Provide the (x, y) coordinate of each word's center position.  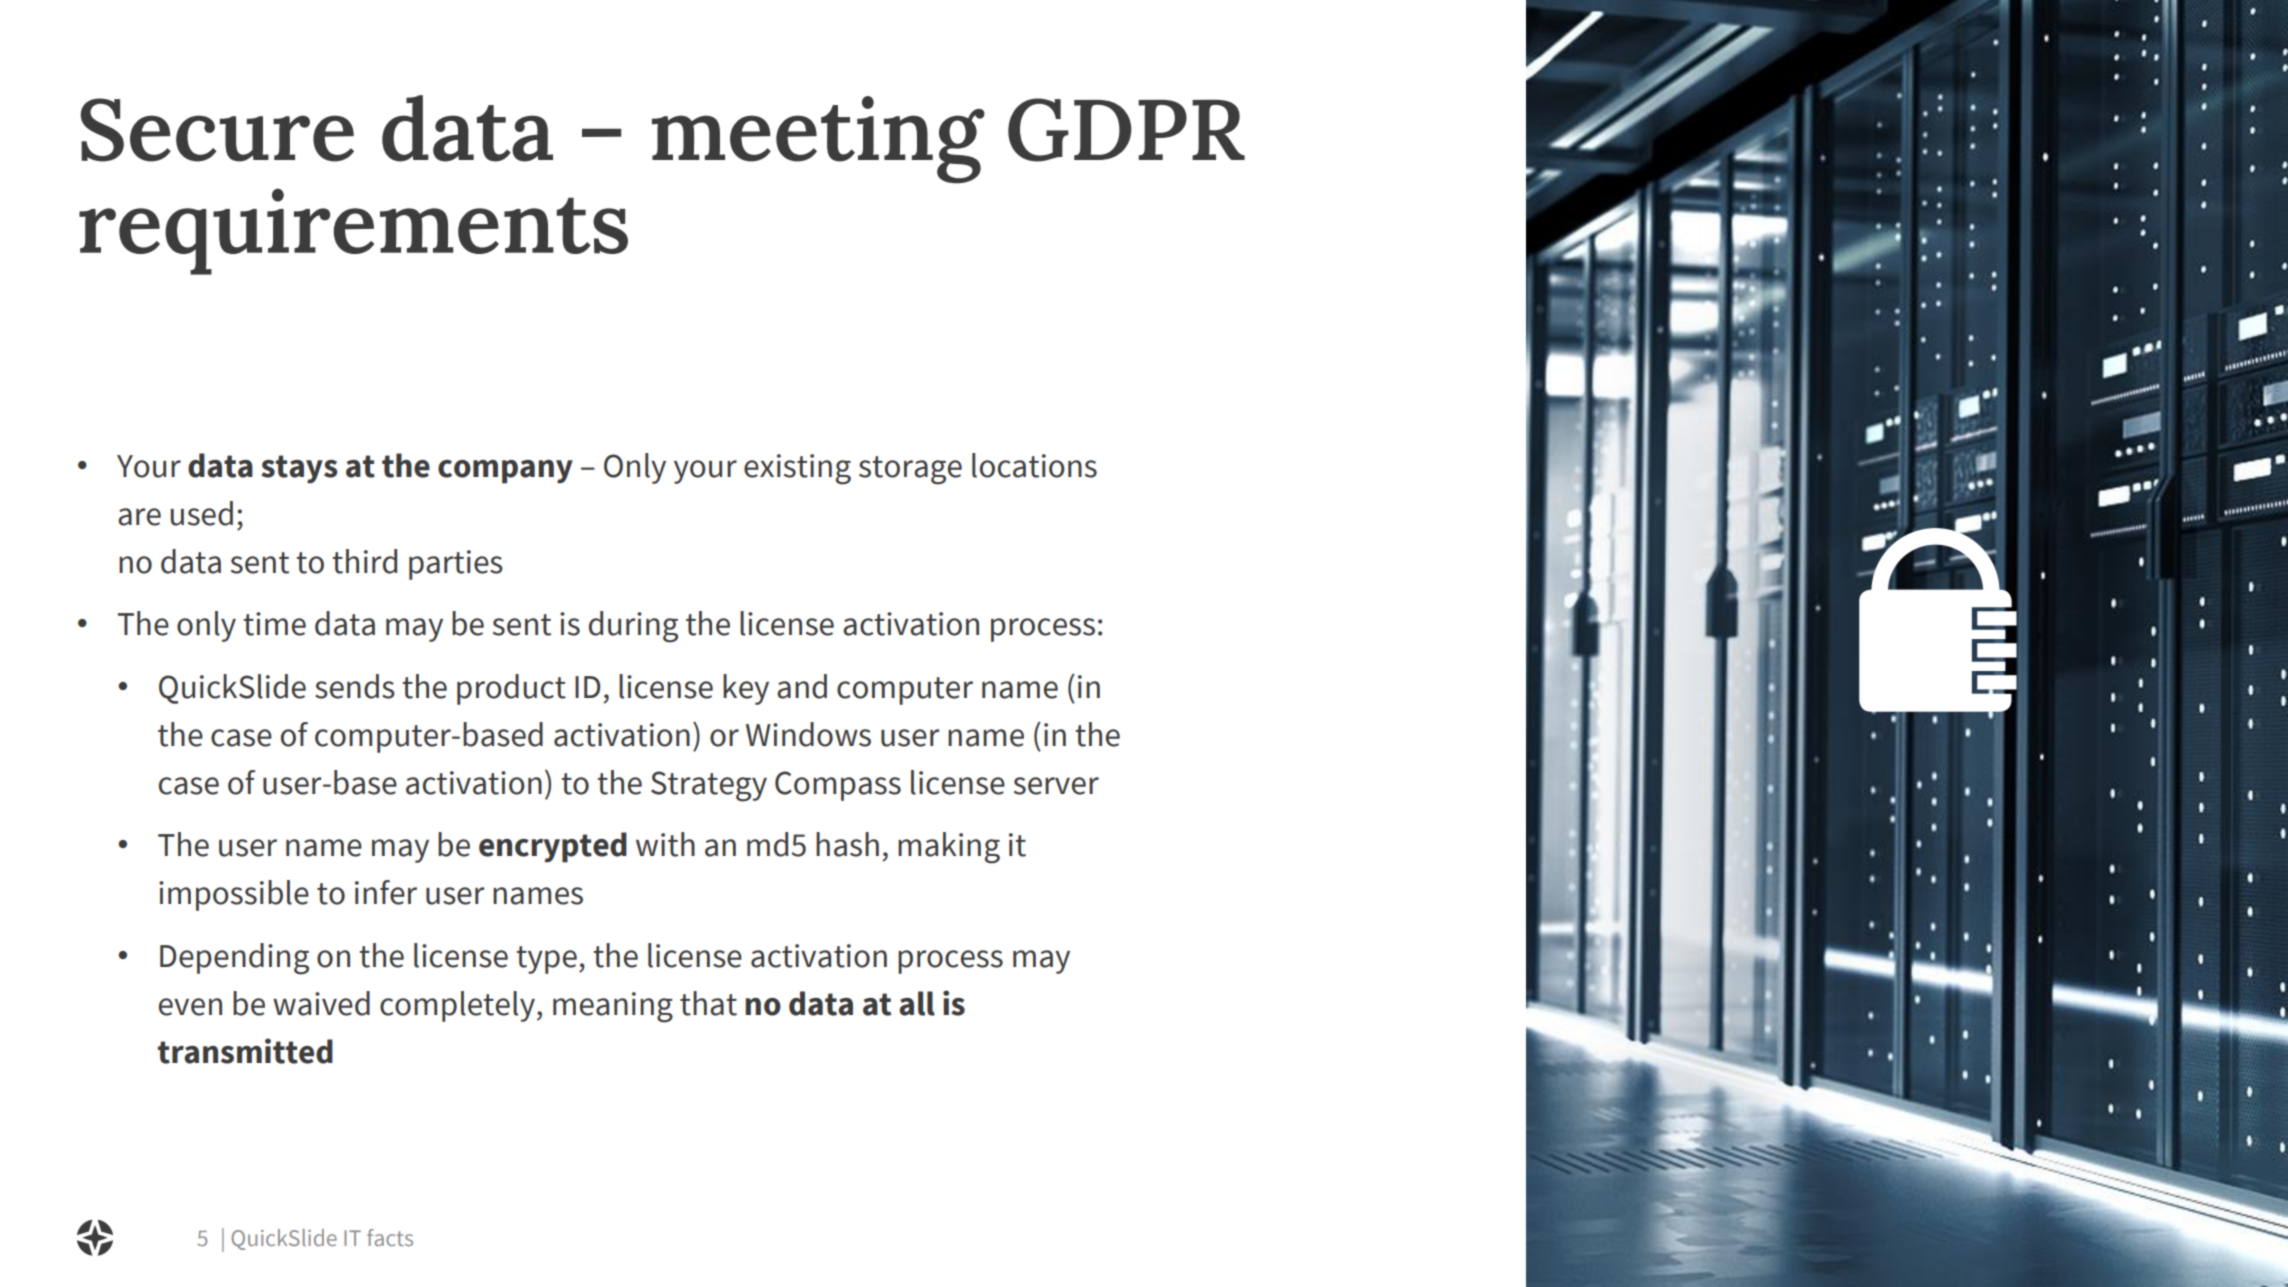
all (917, 1003)
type (546, 960)
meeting (818, 140)
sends (355, 686)
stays (299, 469)
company (505, 472)
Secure (217, 130)
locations (1034, 465)
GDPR (1126, 130)
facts (390, 1237)
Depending (234, 959)
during (633, 627)
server (1056, 786)
